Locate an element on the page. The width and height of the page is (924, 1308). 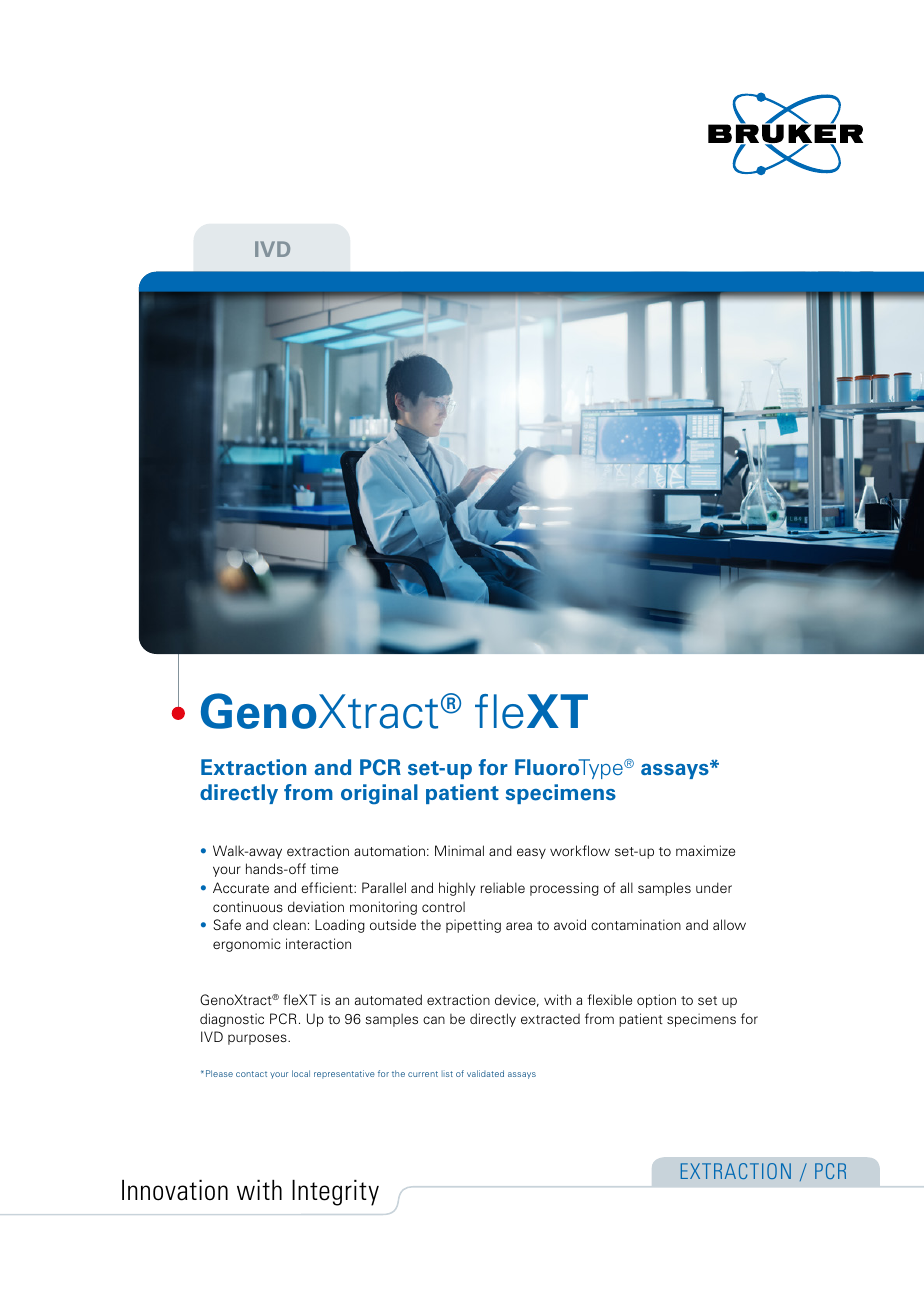
Accurate is located at coordinates (241, 887).
